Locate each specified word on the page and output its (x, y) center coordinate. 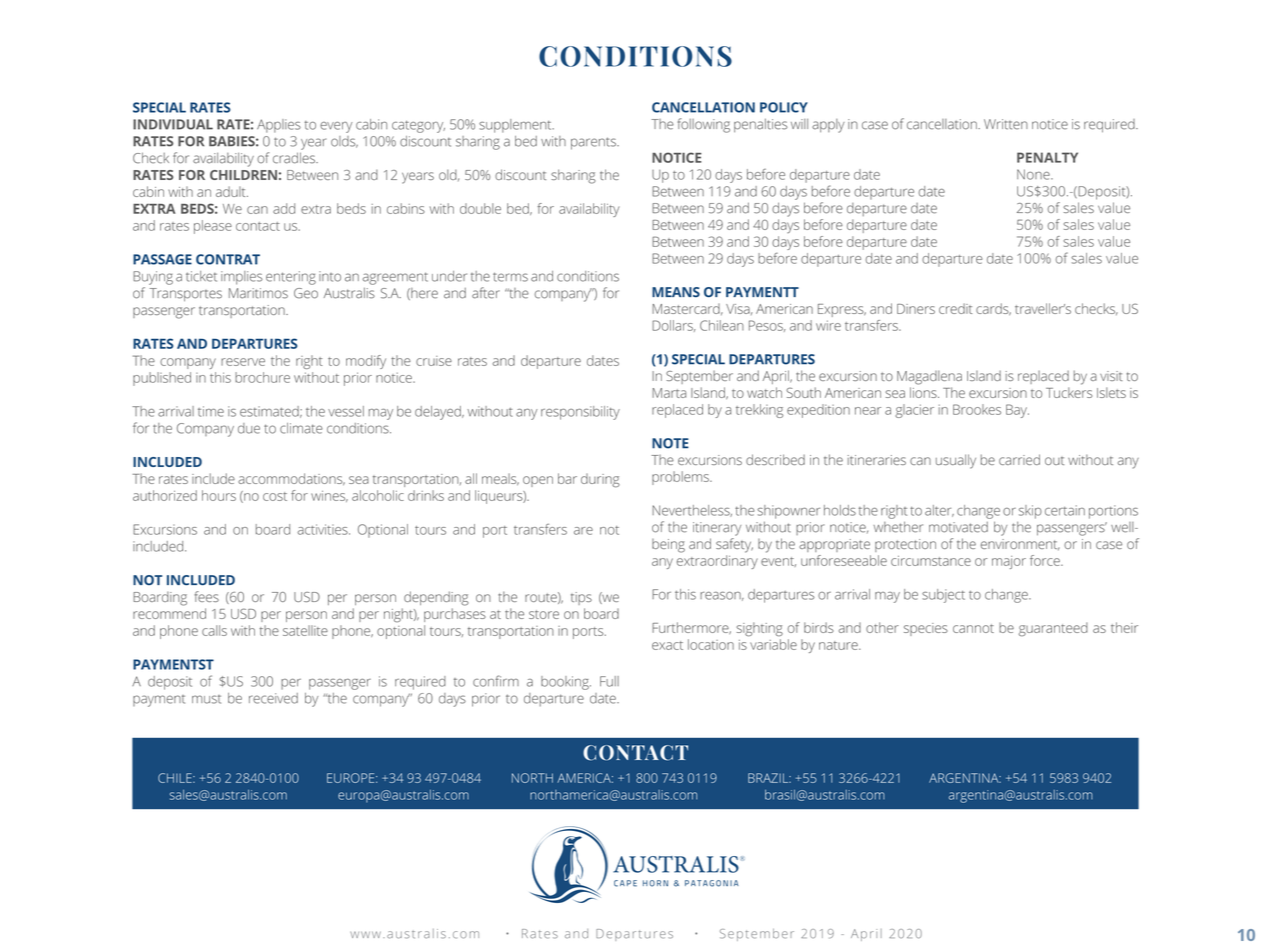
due (249, 428)
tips (581, 598)
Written (1006, 124)
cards (993, 309)
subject (943, 596)
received (273, 698)
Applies (279, 126)
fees (207, 596)
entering (291, 278)
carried (1019, 459)
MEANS (676, 292)
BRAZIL (769, 778)
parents (594, 143)
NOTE (670, 443)
